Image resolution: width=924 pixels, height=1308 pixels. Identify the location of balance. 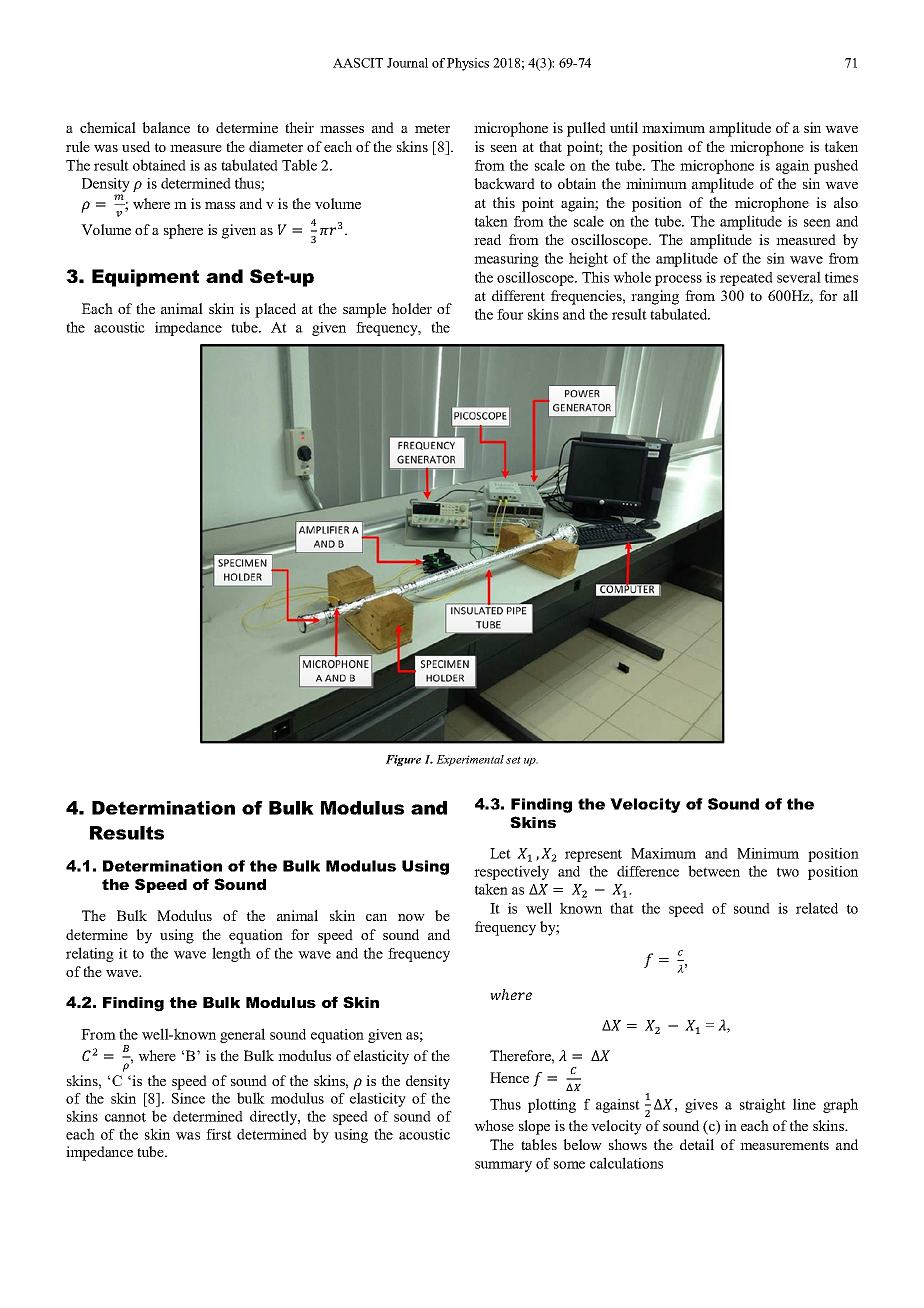
(166, 127).
